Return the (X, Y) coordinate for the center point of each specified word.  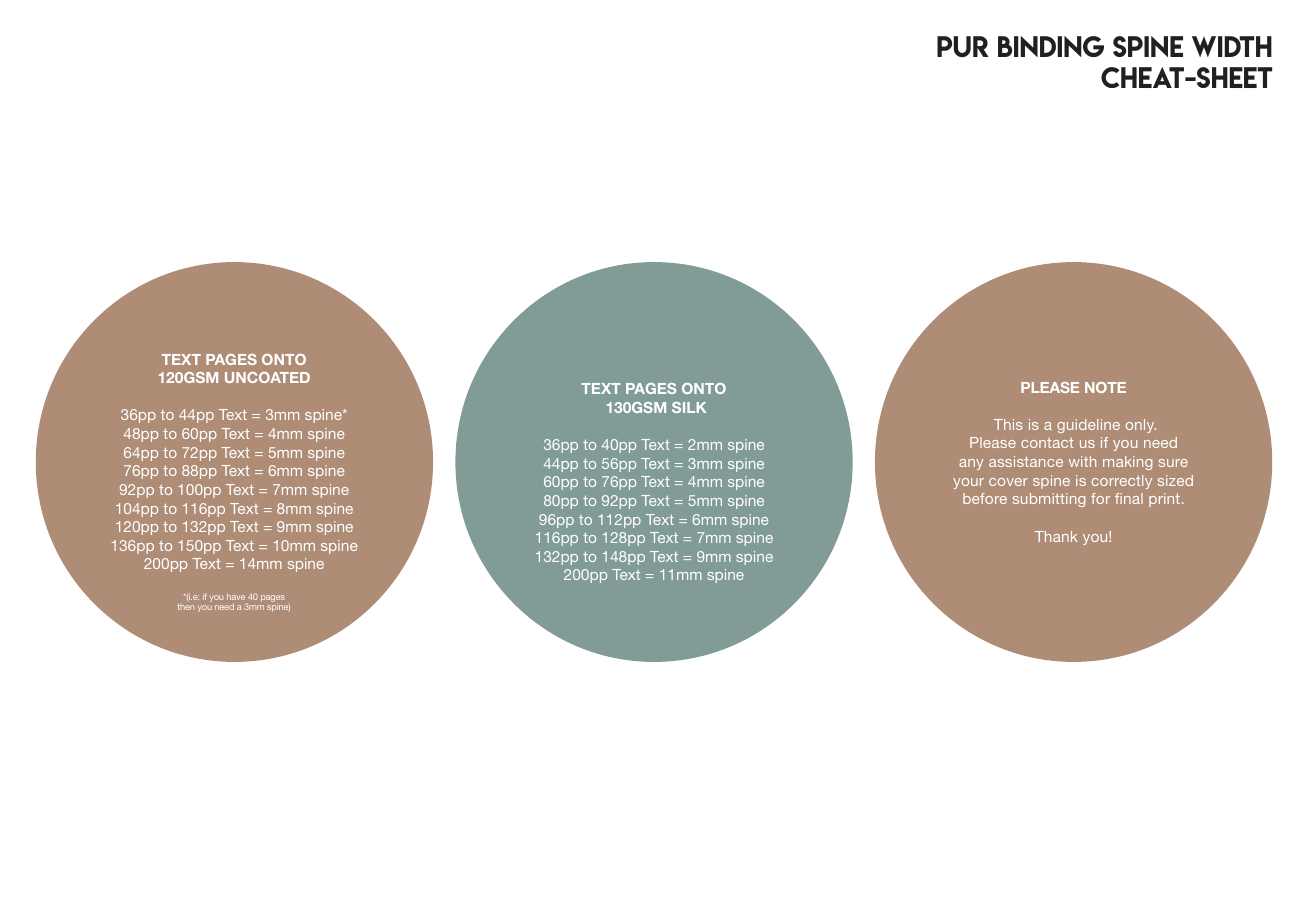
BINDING (1051, 46)
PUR (963, 46)
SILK (689, 407)
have (236, 597)
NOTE (1105, 387)
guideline (1088, 426)
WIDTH (1232, 46)
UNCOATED (267, 377)
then (185, 607)
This (1008, 424)
